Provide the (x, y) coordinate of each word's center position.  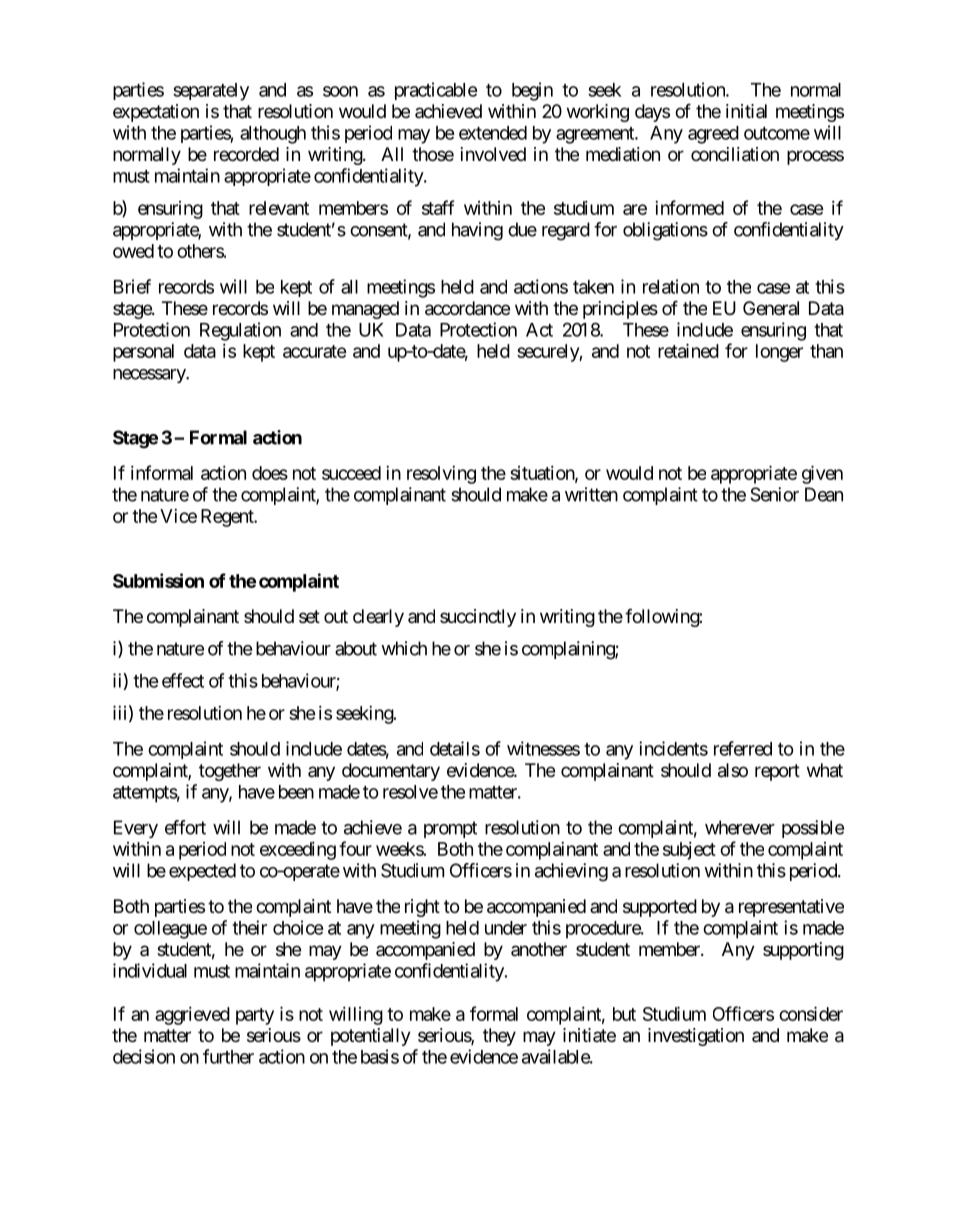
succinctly (478, 618)
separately (211, 92)
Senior (774, 494)
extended (493, 133)
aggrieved (192, 1016)
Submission (158, 580)
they (499, 1037)
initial (746, 111)
